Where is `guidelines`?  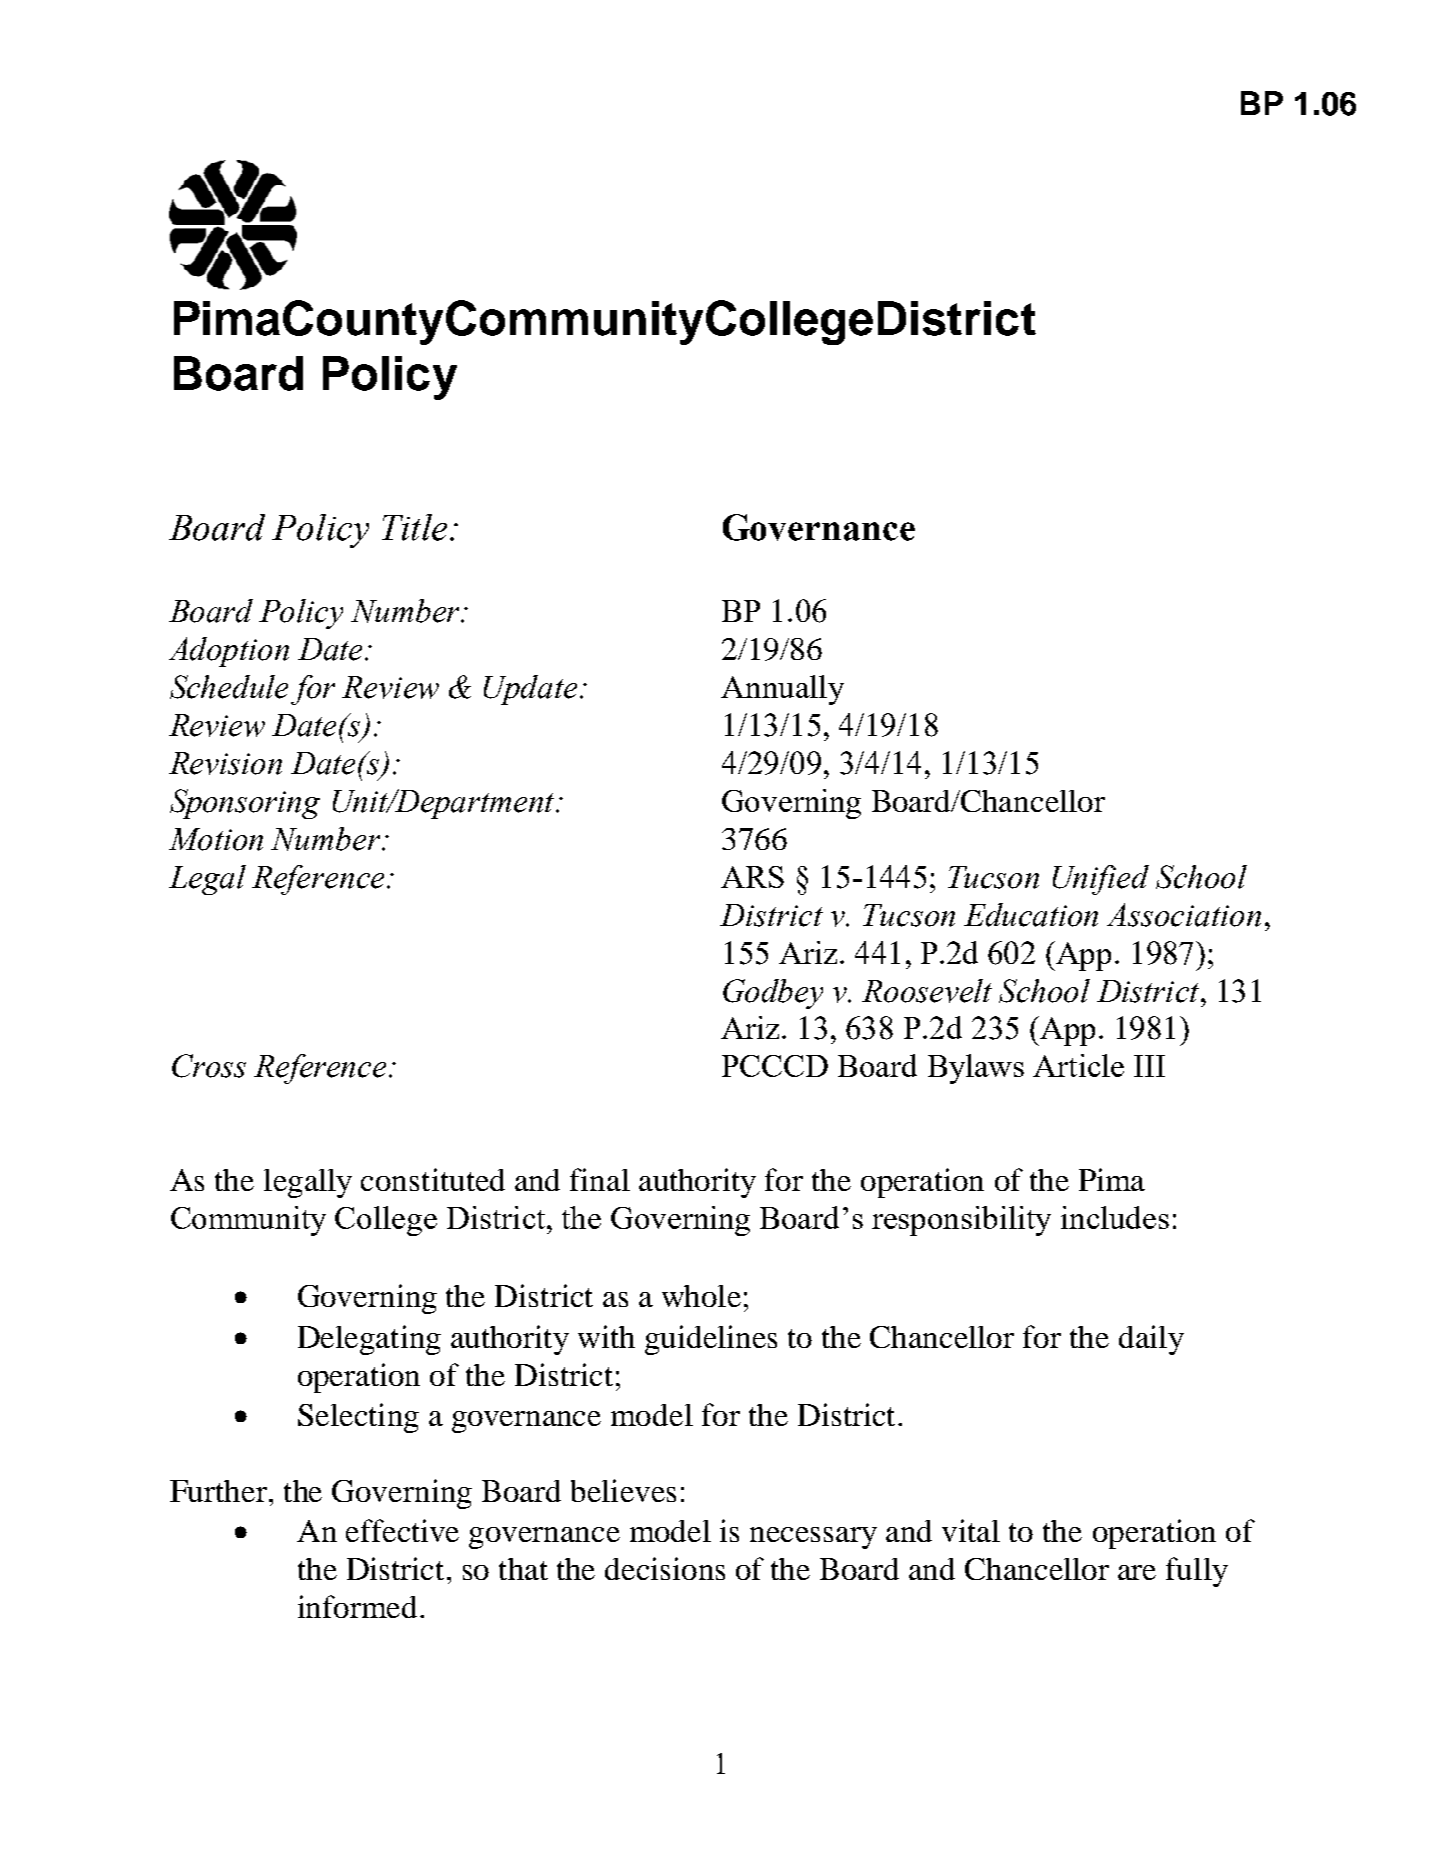
guidelines is located at coordinates (711, 1340).
